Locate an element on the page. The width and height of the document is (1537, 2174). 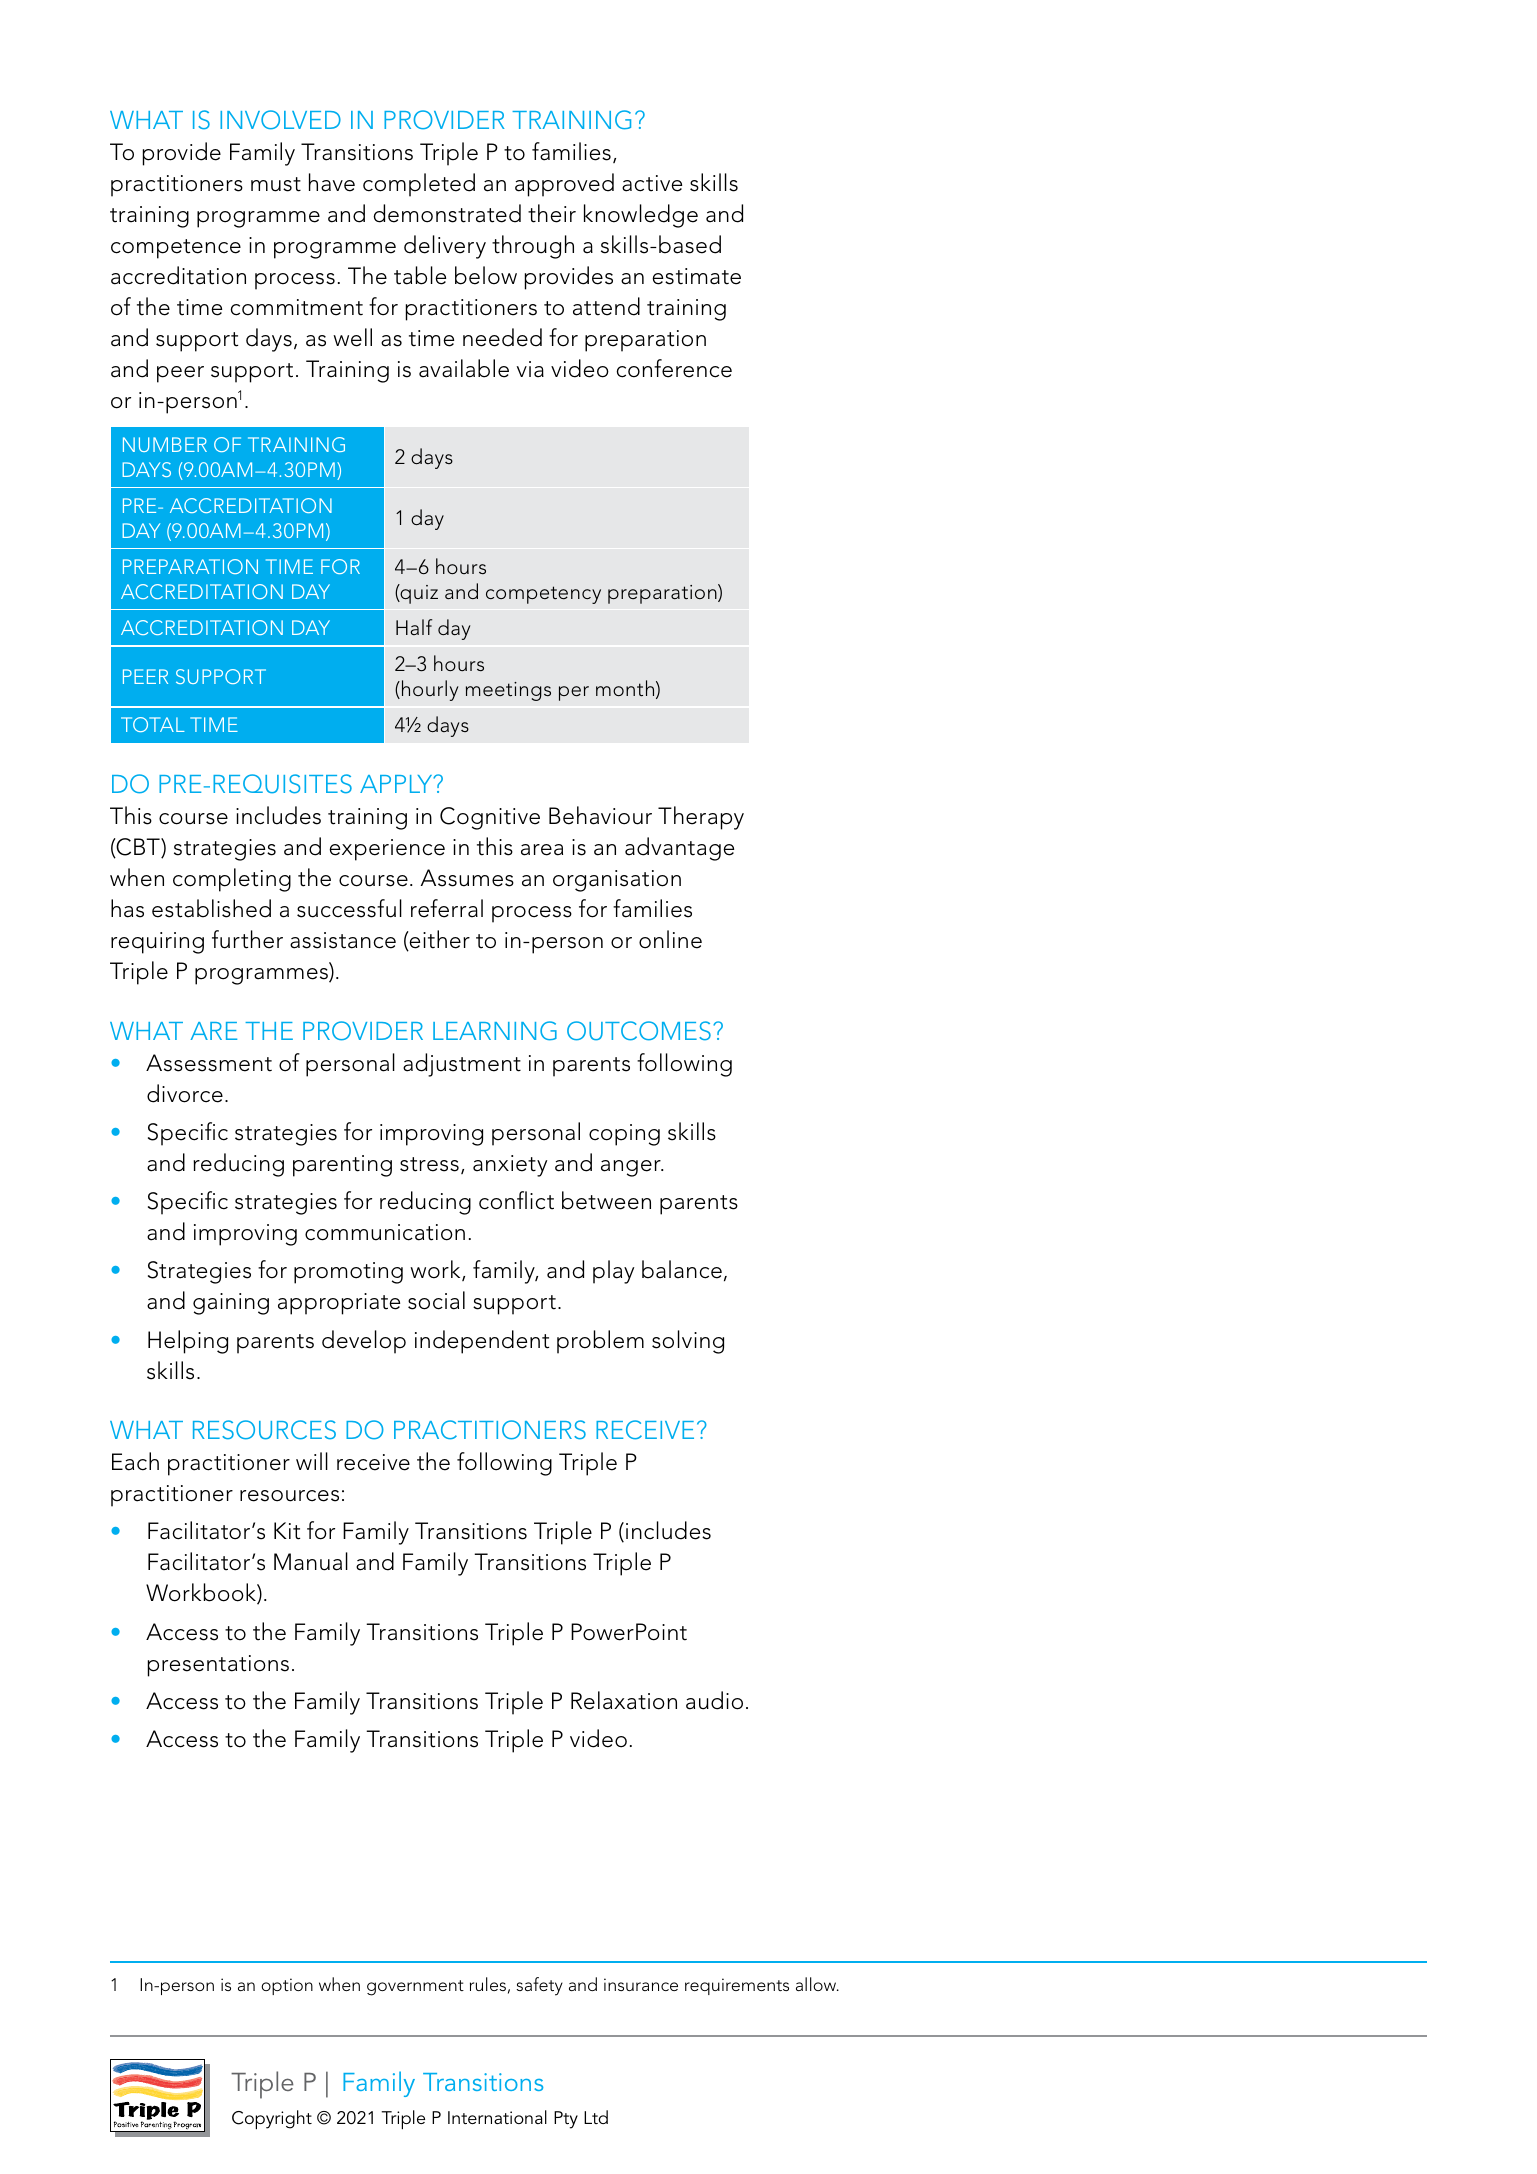
TOTAL is located at coordinates (153, 724).
